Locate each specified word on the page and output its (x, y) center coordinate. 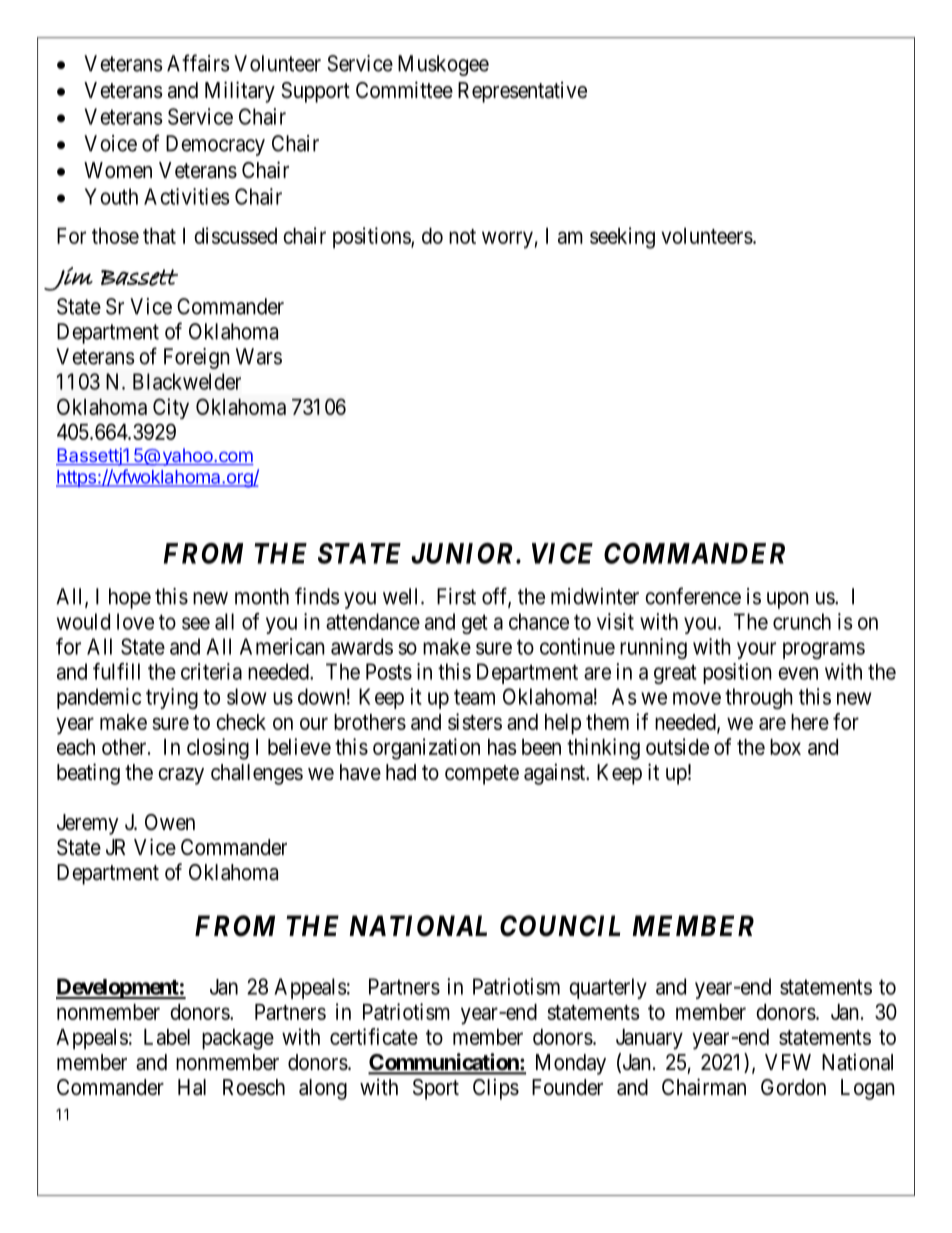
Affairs (198, 63)
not (462, 236)
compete (482, 775)
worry (507, 240)
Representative (522, 92)
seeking (622, 238)
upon (788, 600)
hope (130, 598)
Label (167, 1037)
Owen (170, 822)
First (456, 596)
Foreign (196, 358)
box (785, 747)
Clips (496, 1089)
